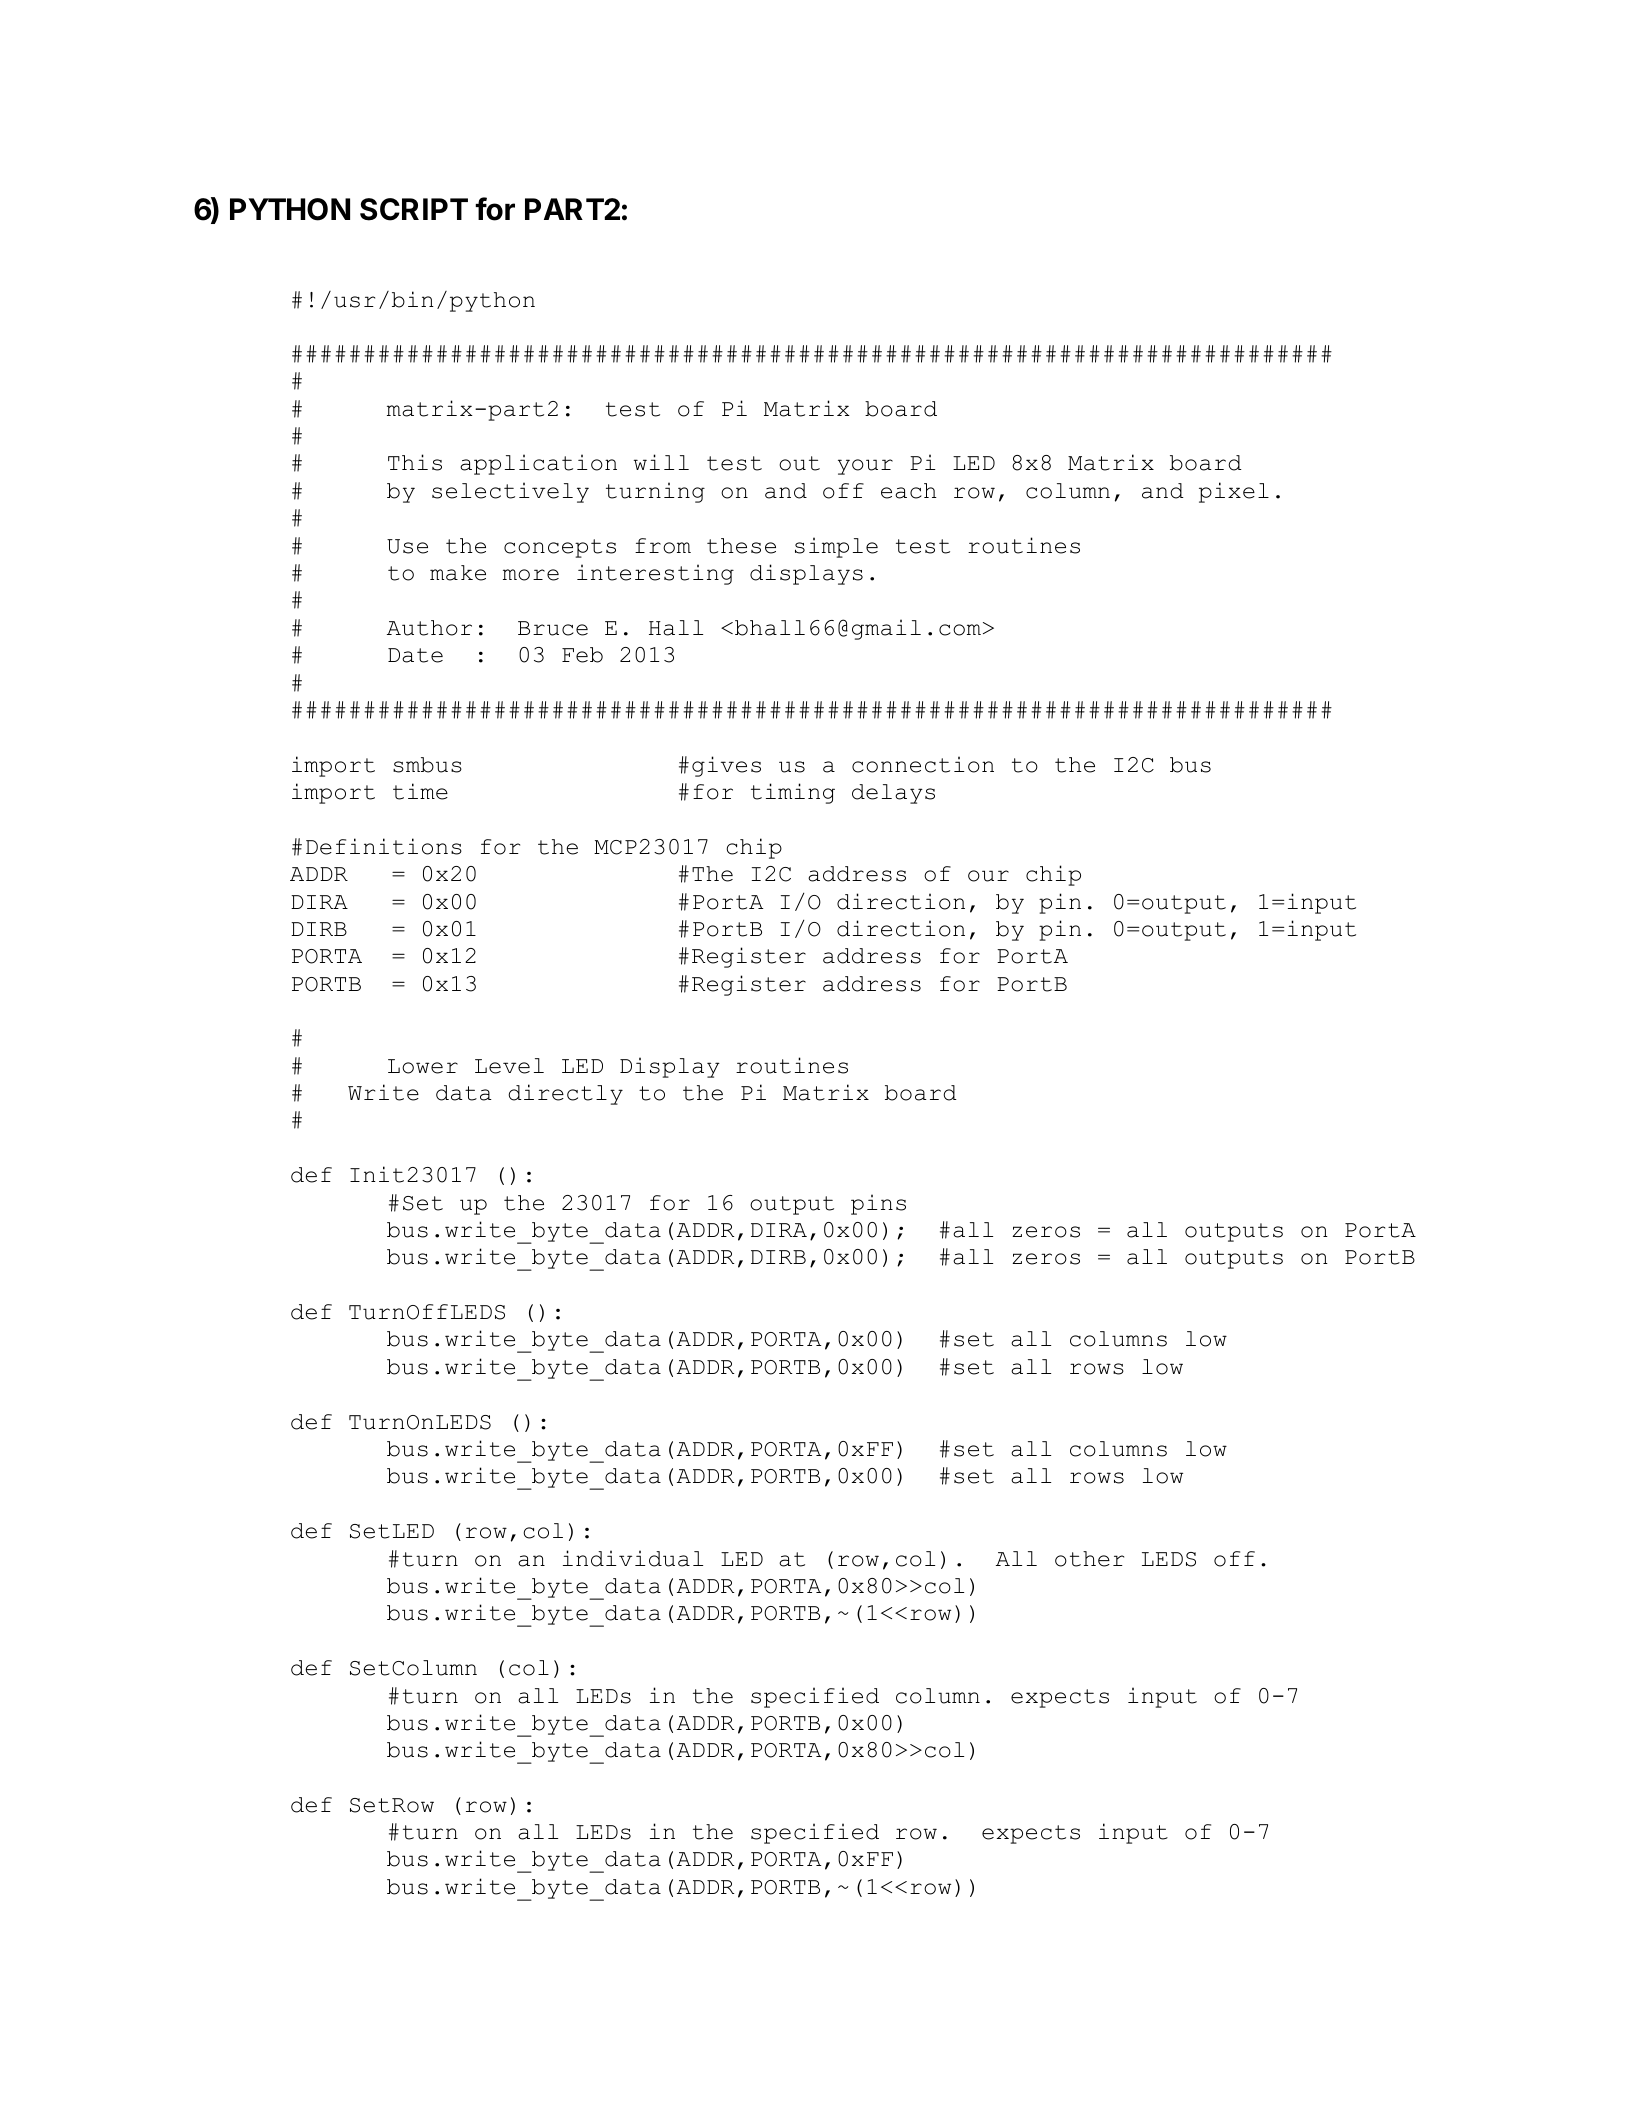 Image resolution: width=1643 pixels, height=2126 pixels. I want to click on Bruce, so click(553, 628).
